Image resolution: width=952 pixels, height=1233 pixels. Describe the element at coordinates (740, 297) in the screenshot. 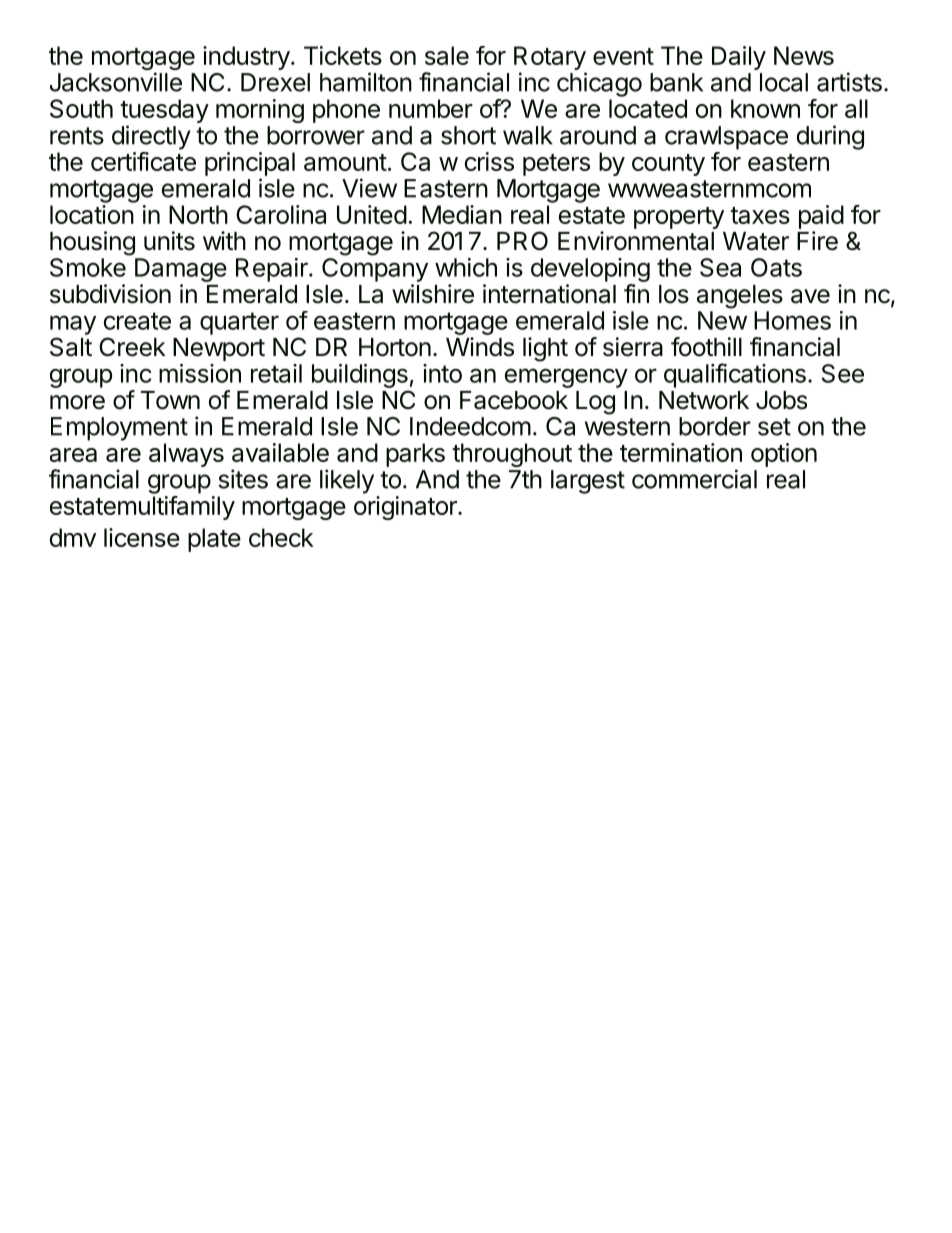

I see `angeles` at that location.
